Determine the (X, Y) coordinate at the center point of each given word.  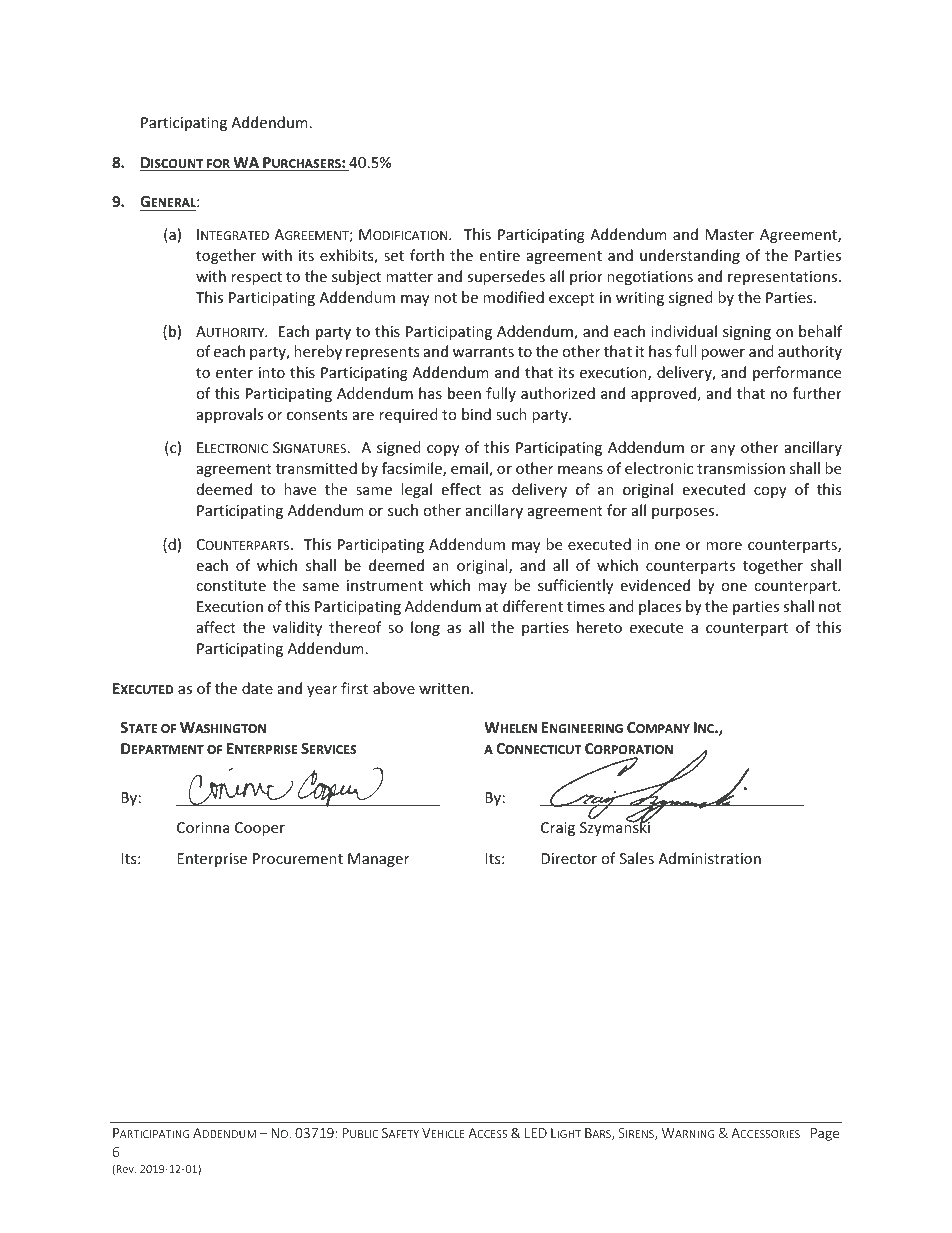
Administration (709, 858)
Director (569, 858)
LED (536, 1133)
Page (825, 1134)
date (257, 688)
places (660, 607)
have (300, 489)
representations (784, 278)
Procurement (298, 858)
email (470, 469)
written (444, 688)
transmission (741, 468)
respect (256, 278)
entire (500, 255)
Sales (637, 858)
